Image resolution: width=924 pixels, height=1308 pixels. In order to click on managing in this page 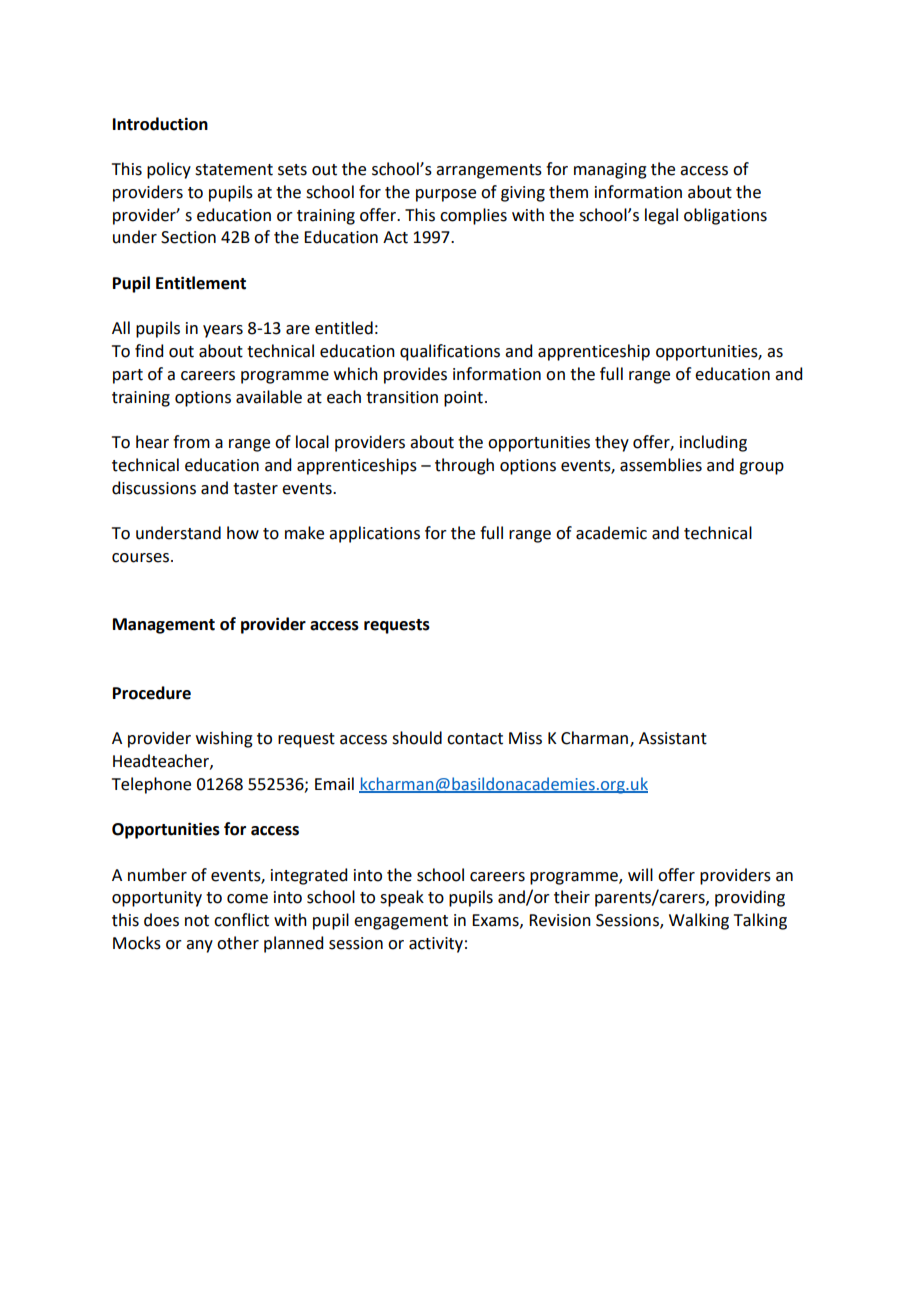, I will do `click(610, 171)`.
